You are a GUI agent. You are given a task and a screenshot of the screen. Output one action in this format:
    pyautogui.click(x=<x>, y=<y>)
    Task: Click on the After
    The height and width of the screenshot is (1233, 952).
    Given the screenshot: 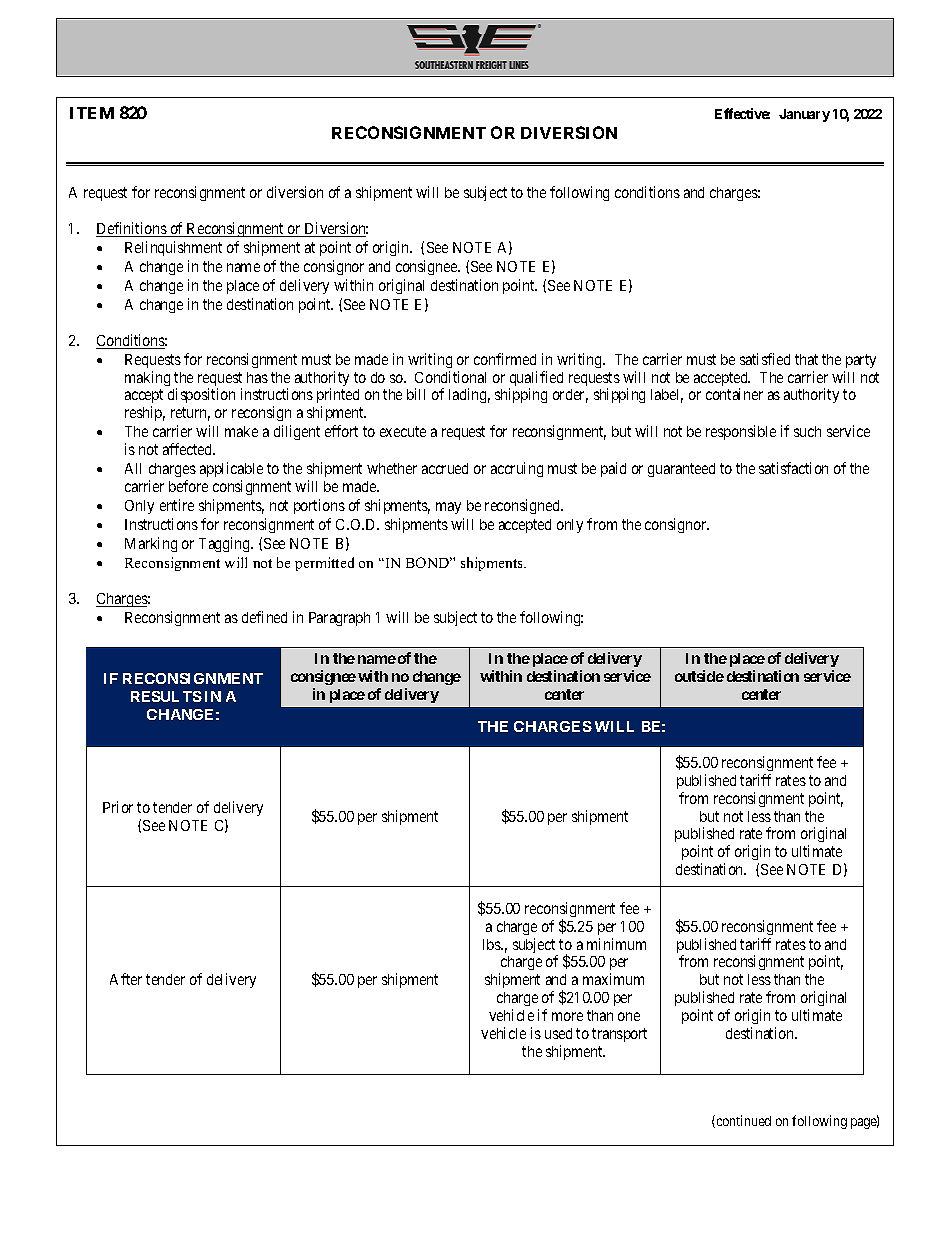 What is the action you would take?
    pyautogui.click(x=126, y=979)
